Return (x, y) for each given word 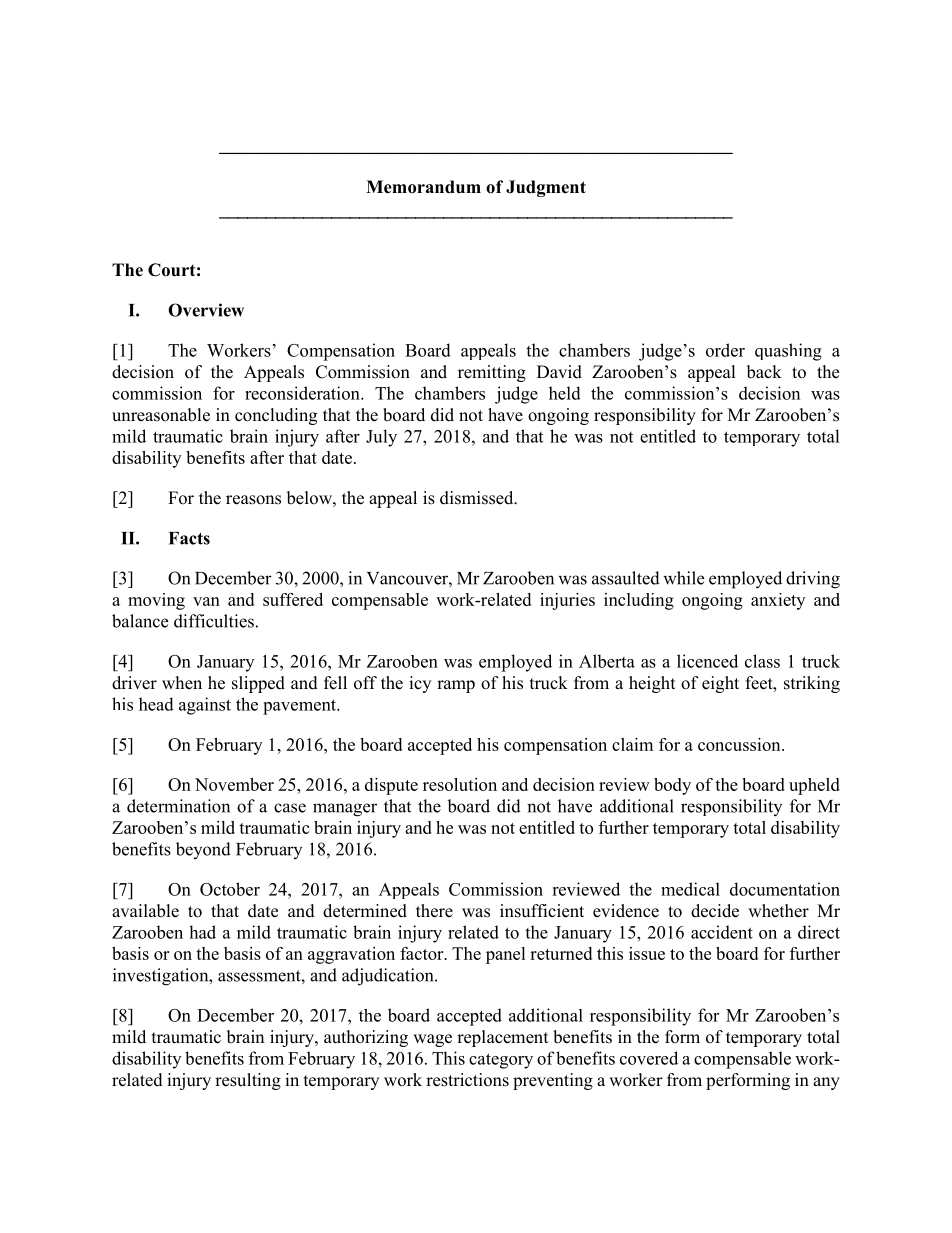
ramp (456, 686)
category (501, 1061)
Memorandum (423, 187)
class (762, 661)
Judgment (546, 188)
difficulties (214, 621)
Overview (206, 310)
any (826, 1083)
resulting (248, 1081)
